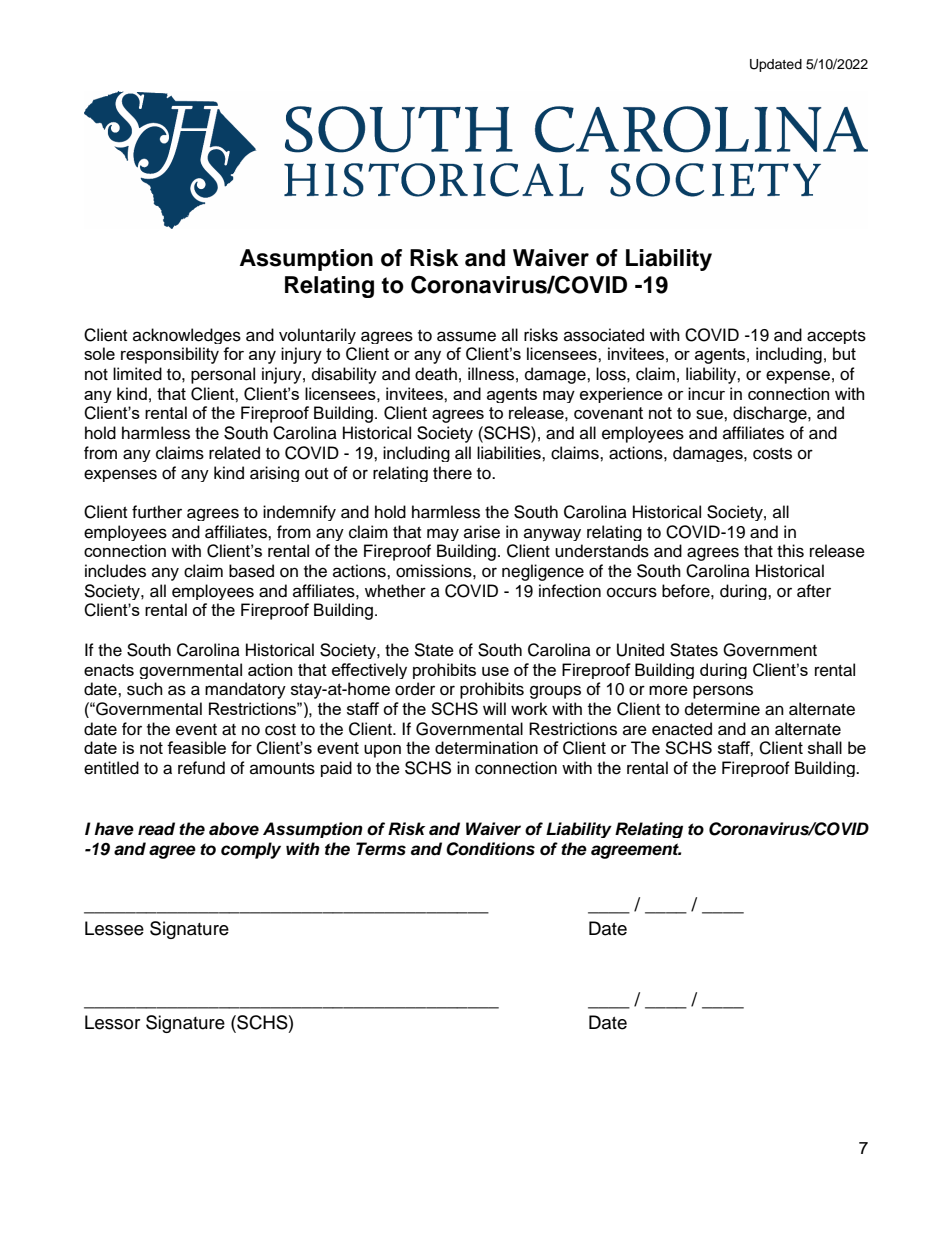  Describe the element at coordinates (157, 512) in the screenshot. I see `further` at that location.
